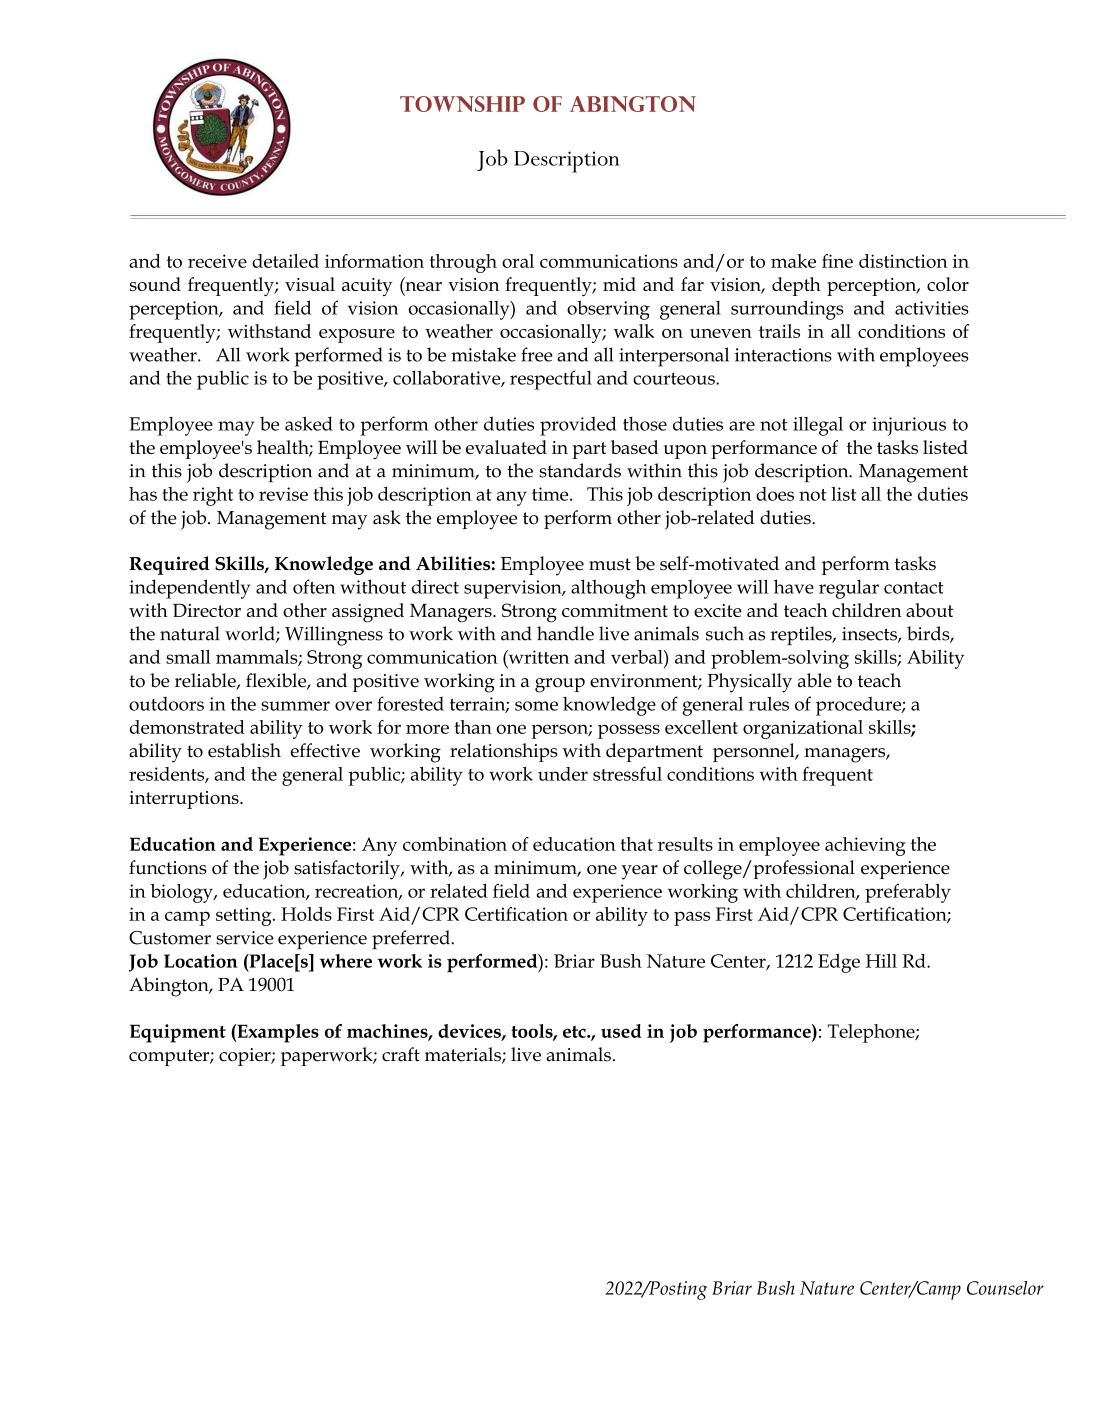 The width and height of the screenshot is (1097, 1419). What do you see at coordinates (201, 961) in the screenshot?
I see `Location` at bounding box center [201, 961].
